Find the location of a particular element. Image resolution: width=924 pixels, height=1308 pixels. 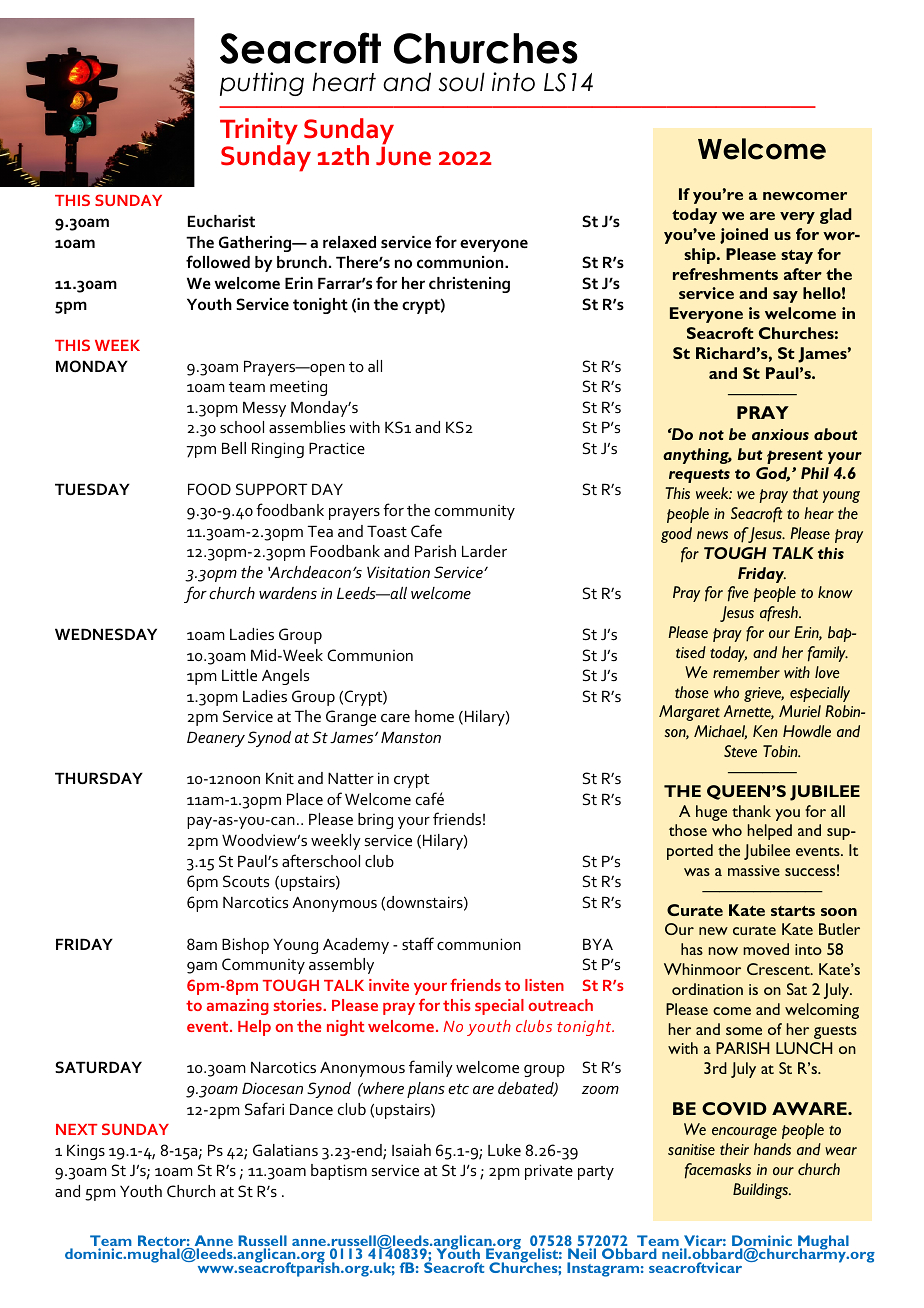

soul is located at coordinates (462, 82).
